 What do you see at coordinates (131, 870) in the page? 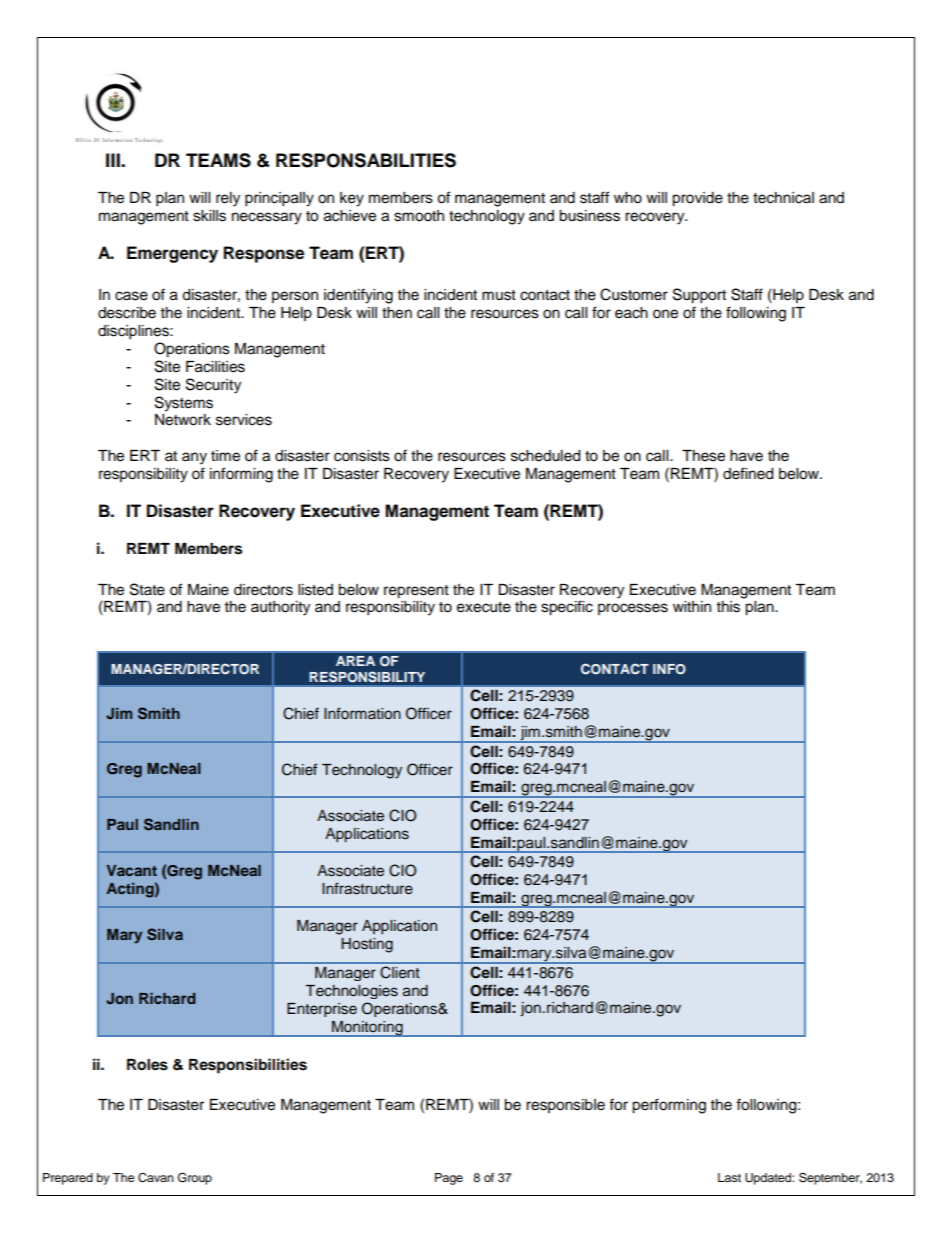
I see `Vacant` at bounding box center [131, 870].
